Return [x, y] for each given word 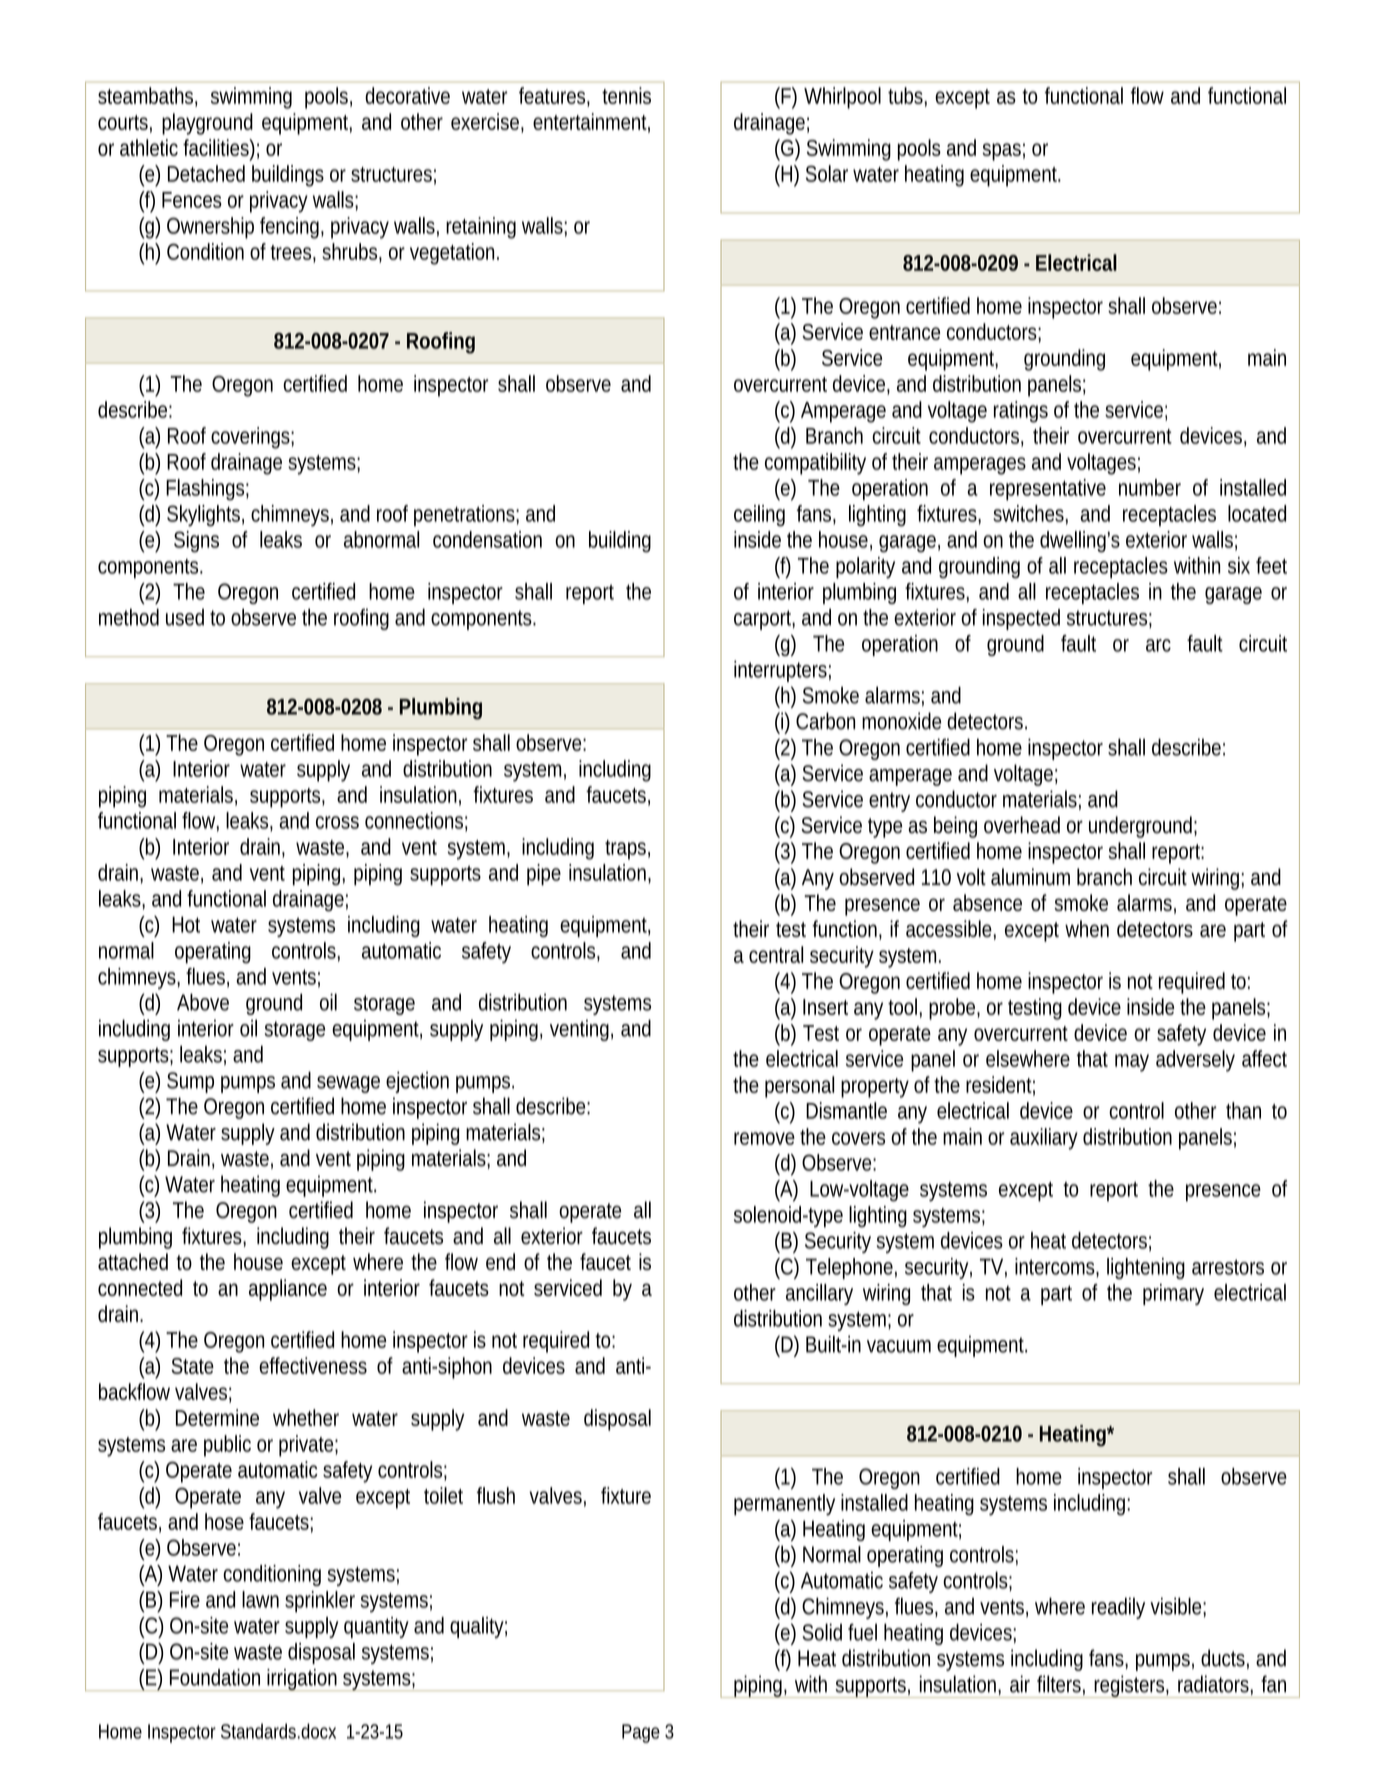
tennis [626, 95]
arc [1158, 645]
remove [764, 1138]
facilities [216, 147]
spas [1001, 152]
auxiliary [1044, 1139]
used [185, 617]
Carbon [825, 721]
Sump [190, 1082]
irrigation [301, 1680]
